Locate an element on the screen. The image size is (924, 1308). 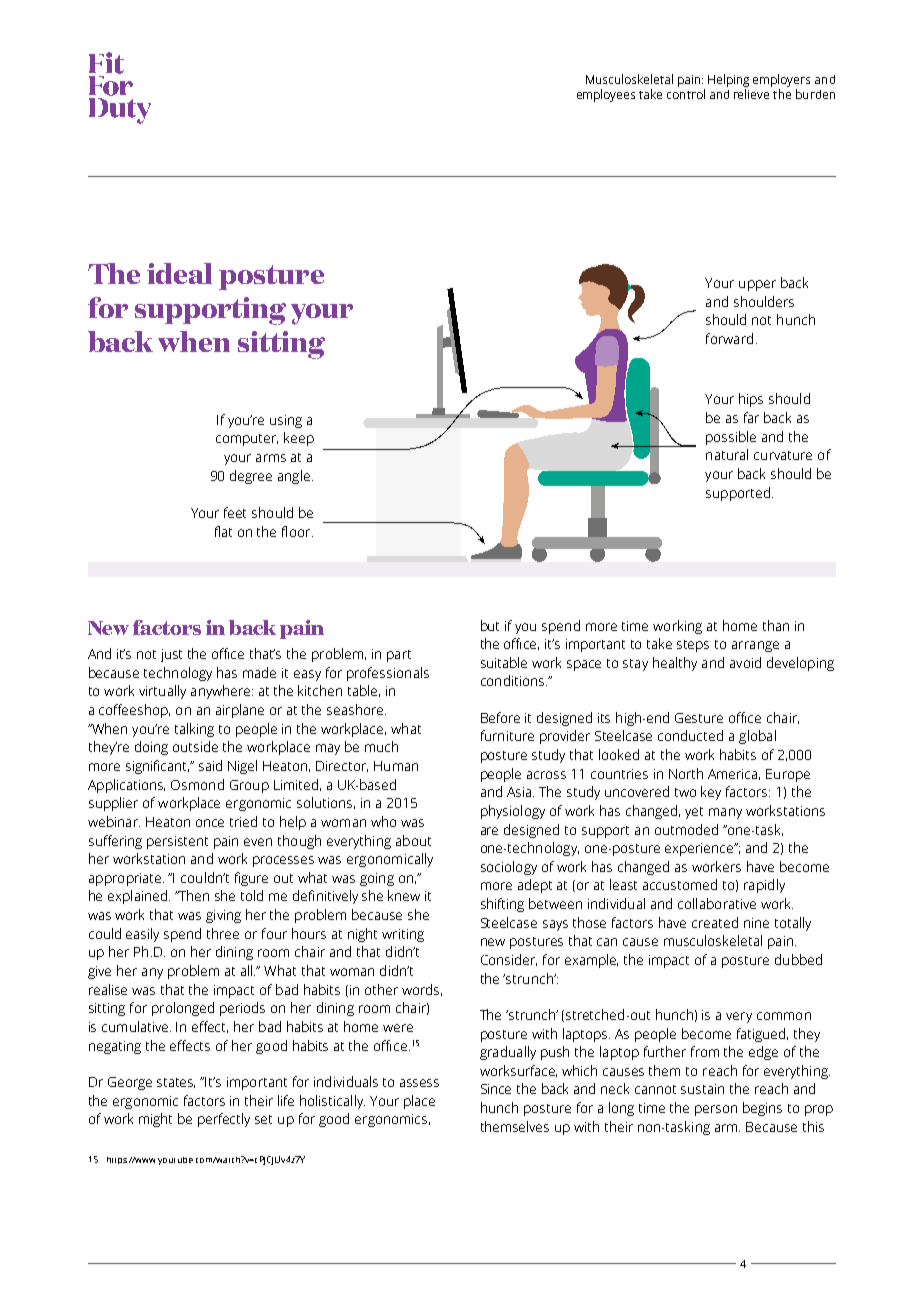
states is located at coordinates (176, 1083).
